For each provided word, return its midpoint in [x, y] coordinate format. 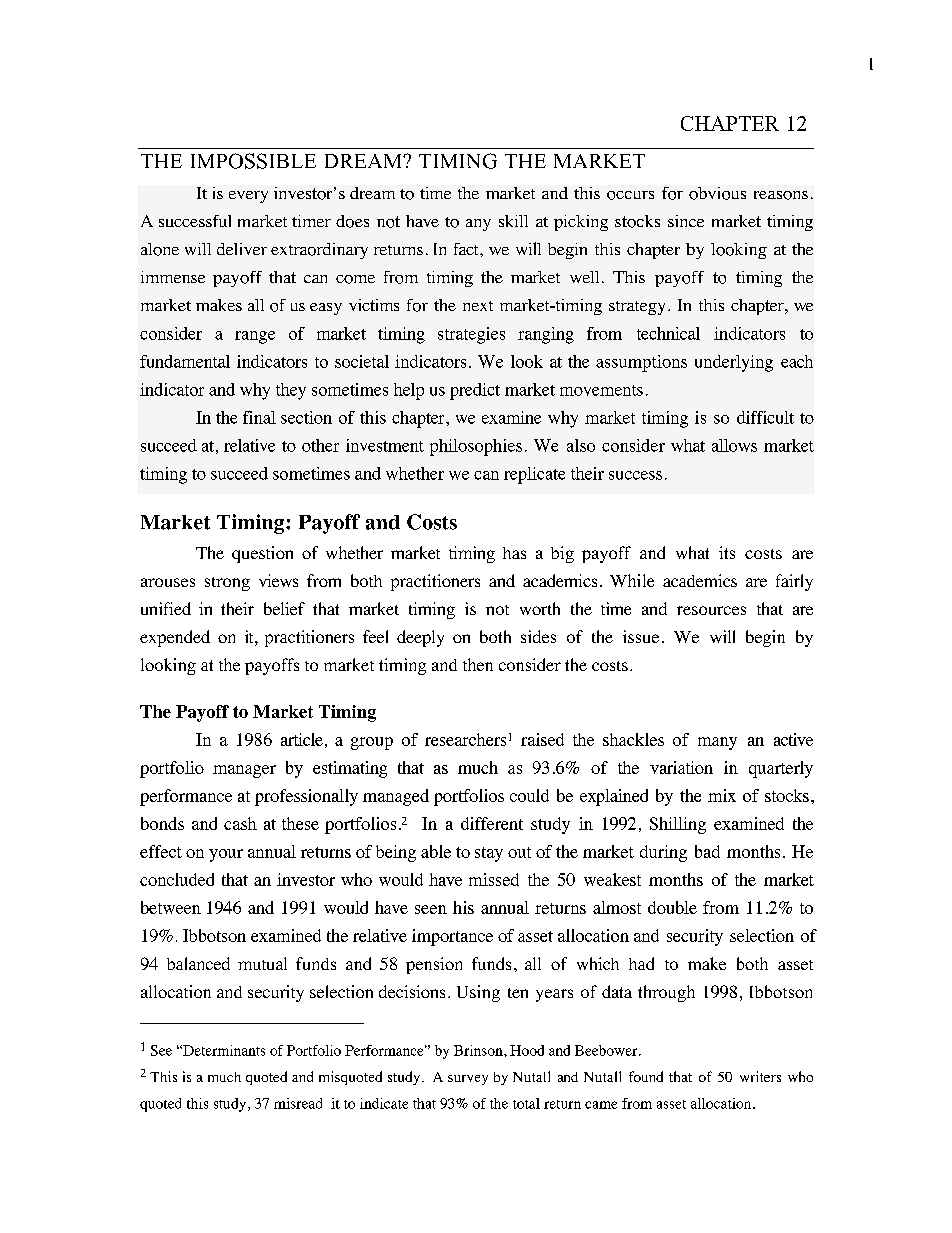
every [248, 197]
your [226, 855]
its [727, 552]
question [262, 554]
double [672, 907]
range [255, 337]
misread [298, 1103]
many [717, 743]
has [514, 553]
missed [494, 879]
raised [542, 739]
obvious [717, 193]
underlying [734, 363]
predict [475, 391]
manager [244, 771]
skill [513, 221]
